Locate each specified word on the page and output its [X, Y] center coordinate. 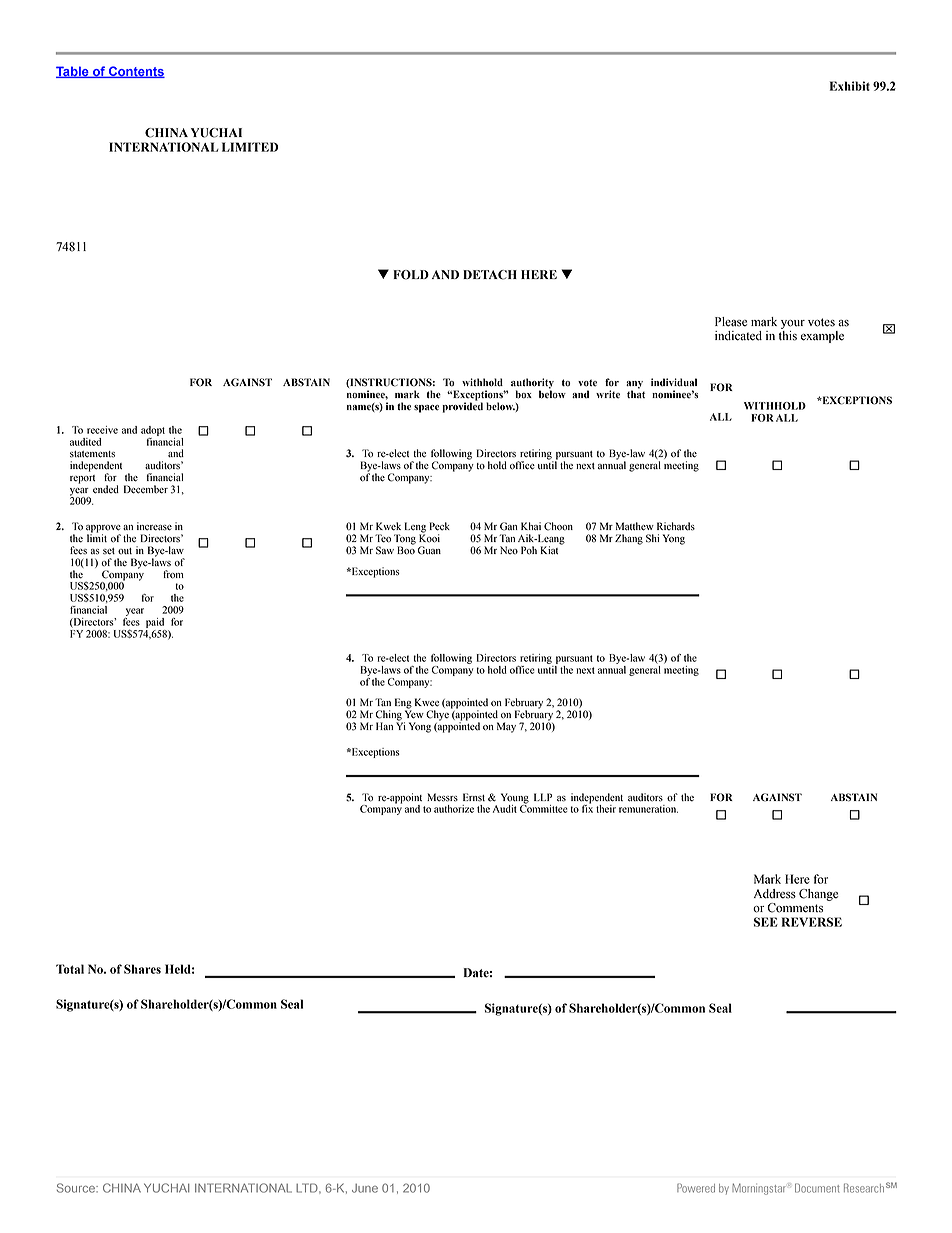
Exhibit [850, 86]
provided [462, 406]
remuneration [648, 809]
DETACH [490, 275]
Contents [136, 72]
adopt [153, 431]
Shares [142, 969]
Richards [676, 526]
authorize [454, 809]
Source [77, 1188]
